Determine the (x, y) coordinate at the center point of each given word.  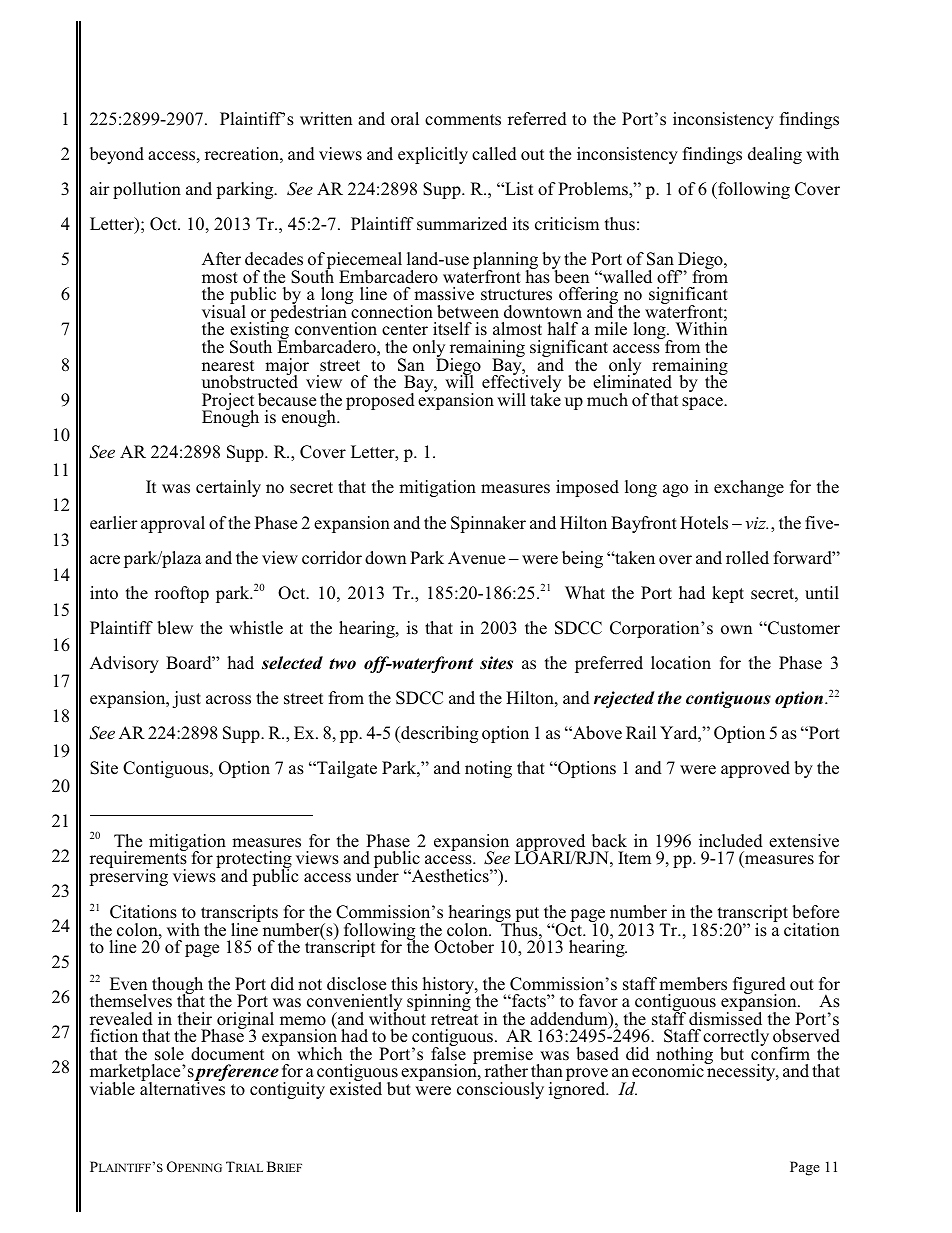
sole (169, 1054)
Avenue (476, 557)
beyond (117, 155)
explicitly (433, 155)
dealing (775, 155)
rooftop (182, 594)
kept (728, 594)
